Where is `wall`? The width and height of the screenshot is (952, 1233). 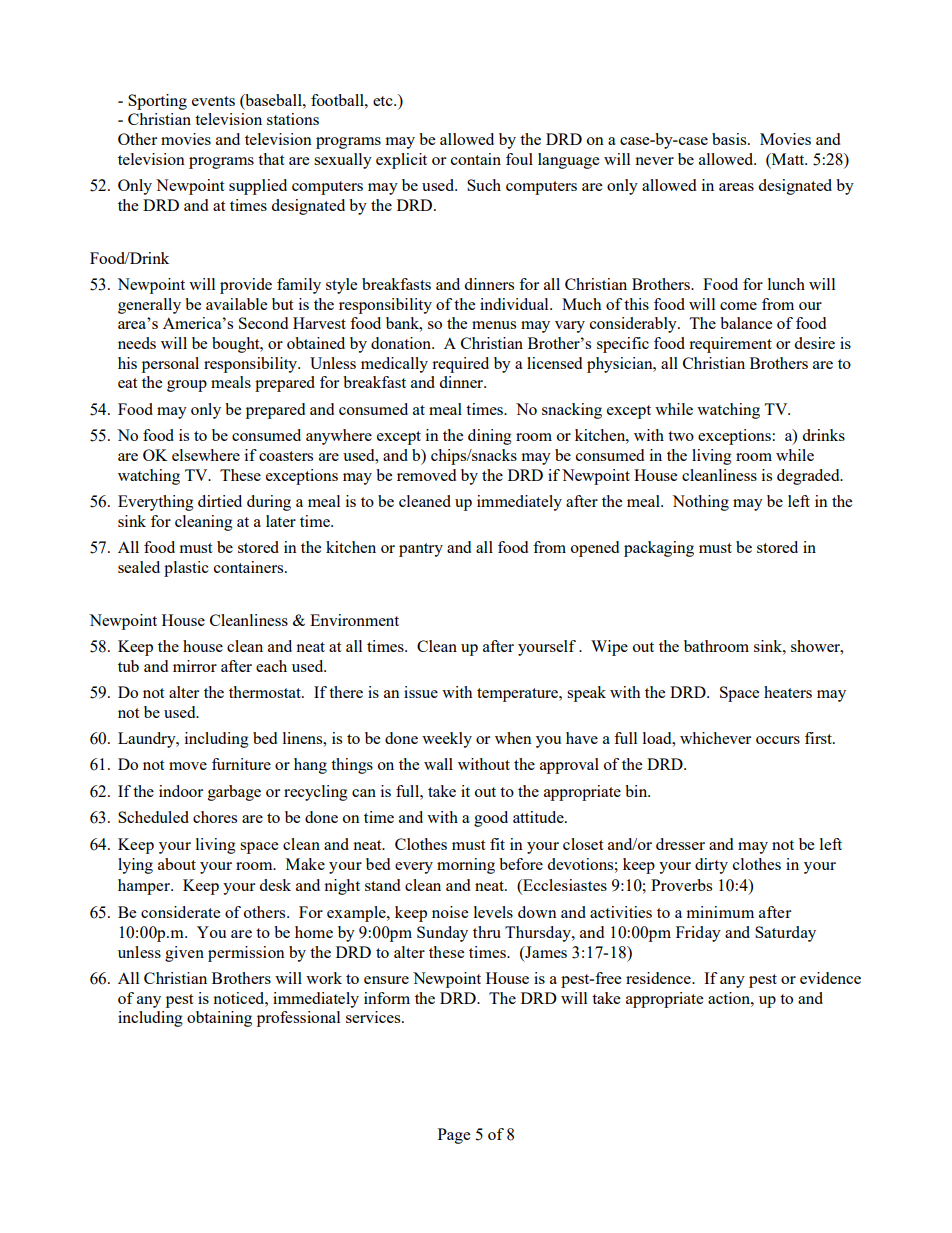
wall is located at coordinates (438, 764).
